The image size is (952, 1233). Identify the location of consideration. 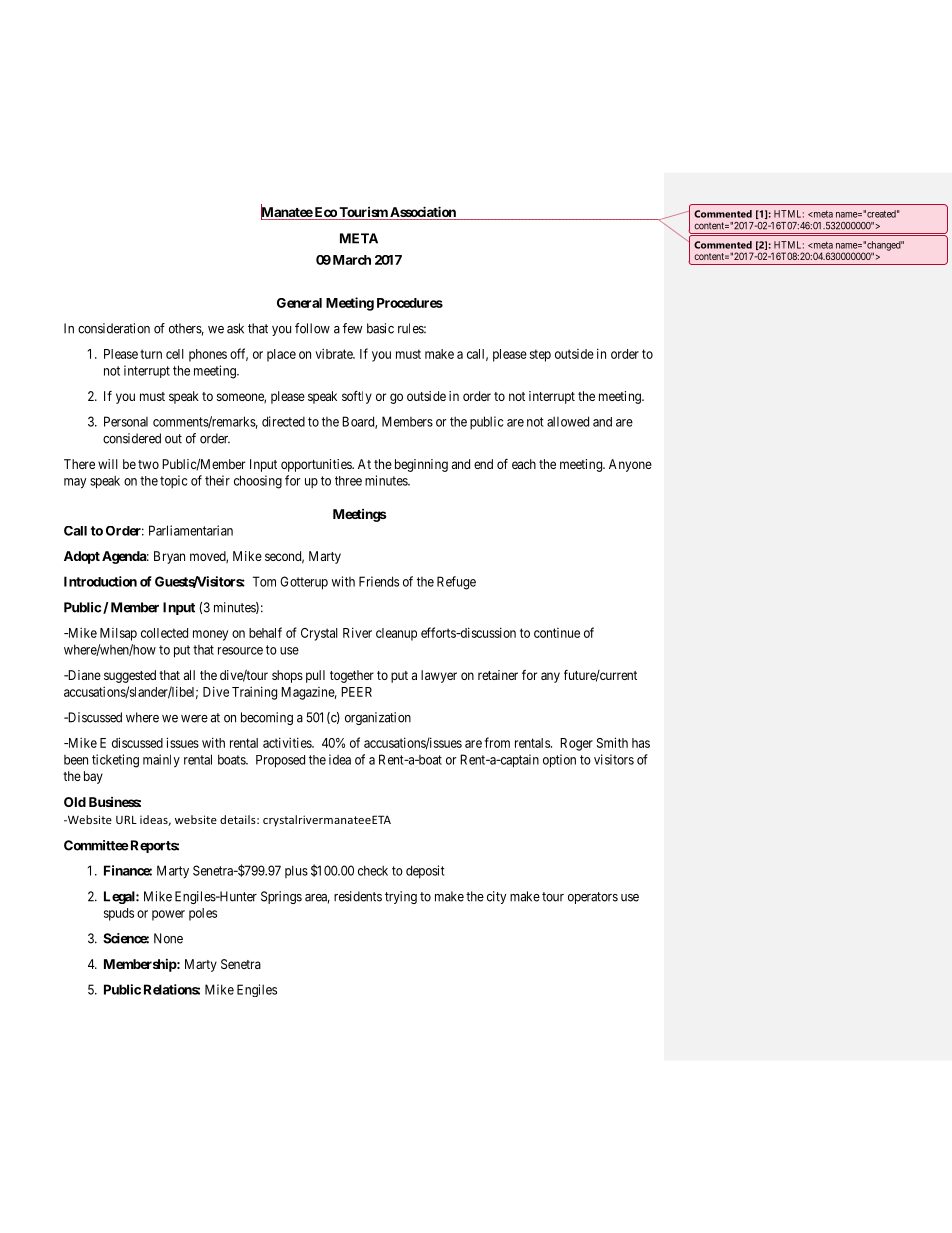
(114, 328).
